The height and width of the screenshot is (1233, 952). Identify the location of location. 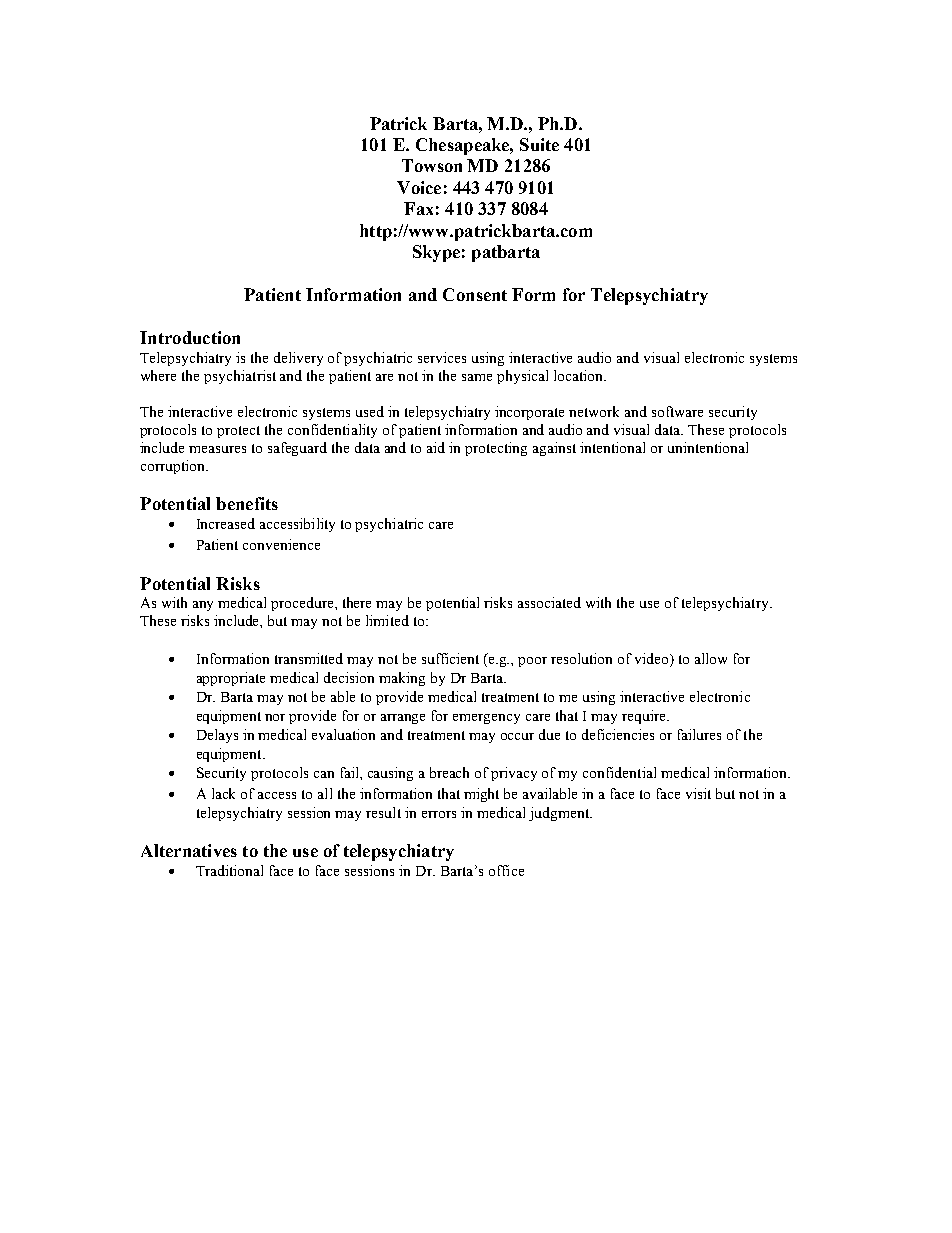
(579, 375).
